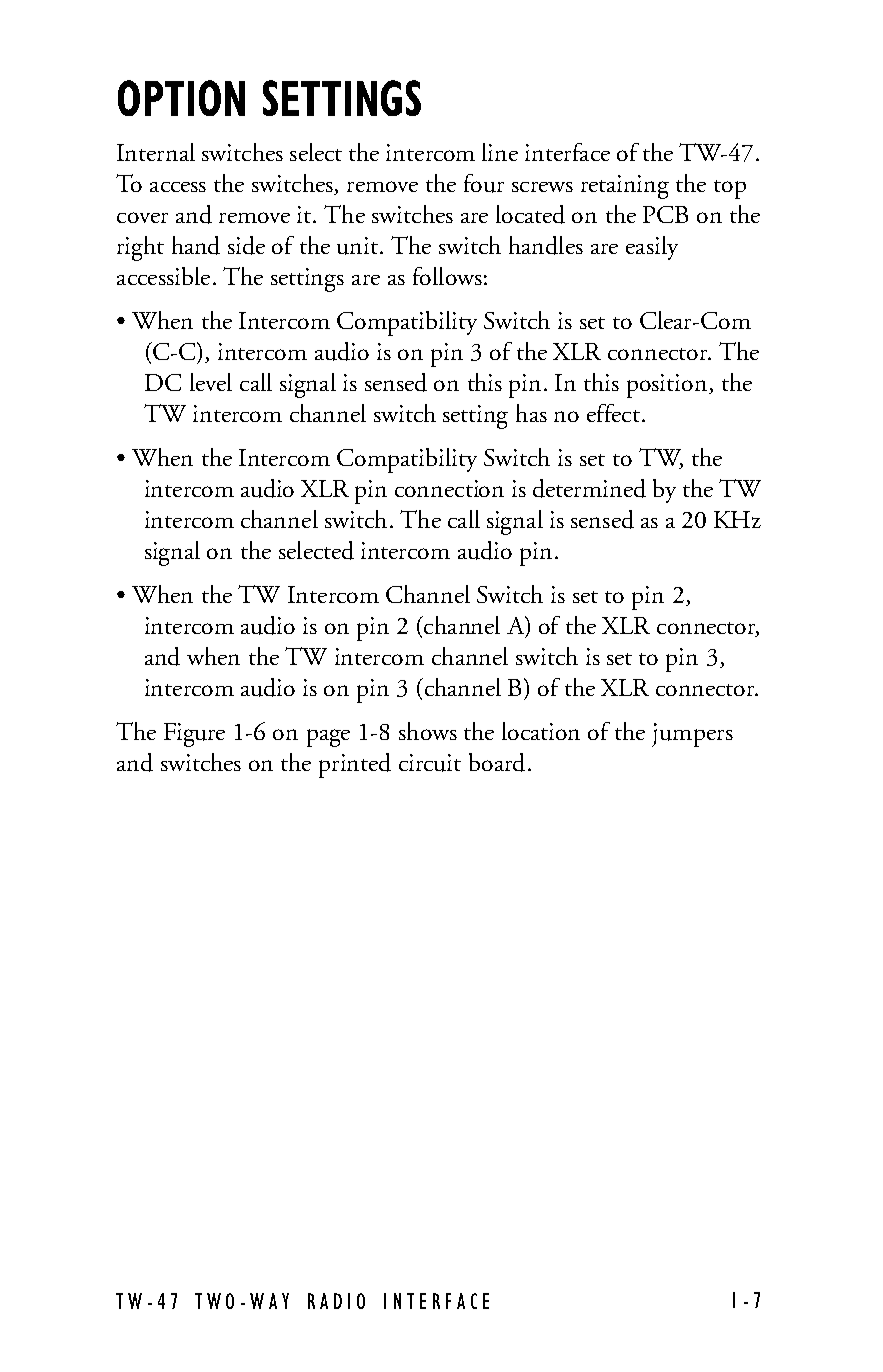  I want to click on Figure, so click(194, 735).
